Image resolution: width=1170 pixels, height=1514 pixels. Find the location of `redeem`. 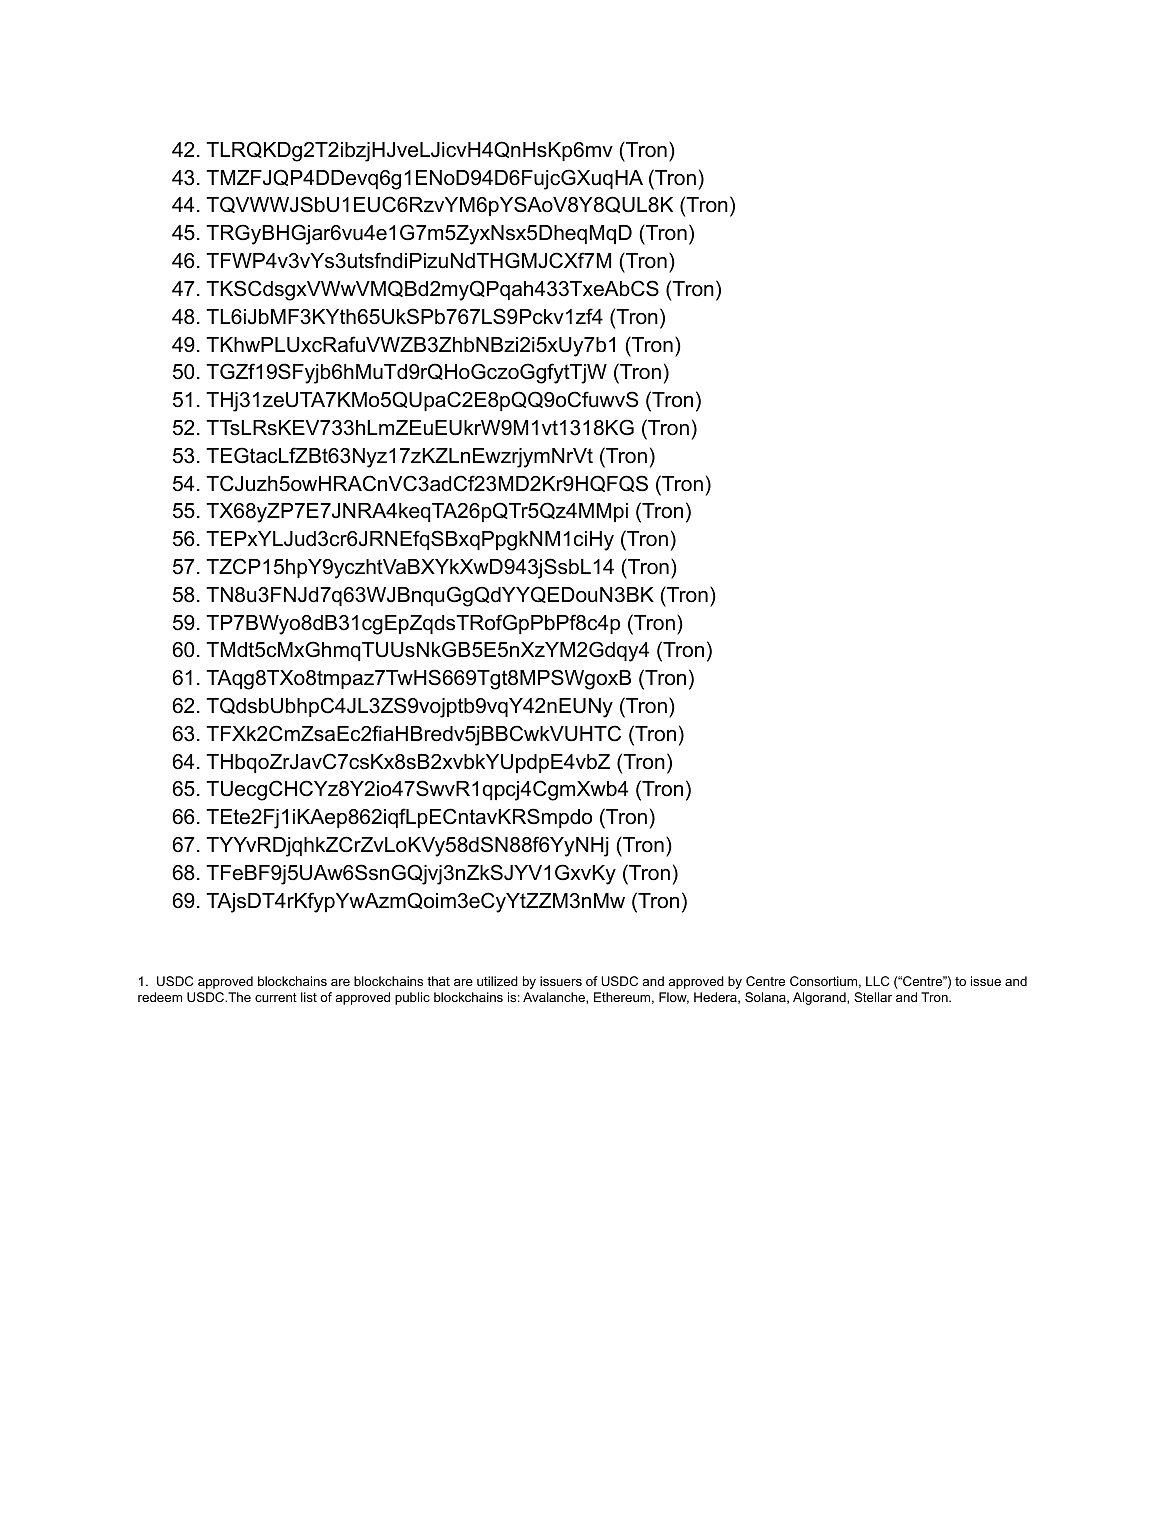

redeem is located at coordinates (160, 997).
